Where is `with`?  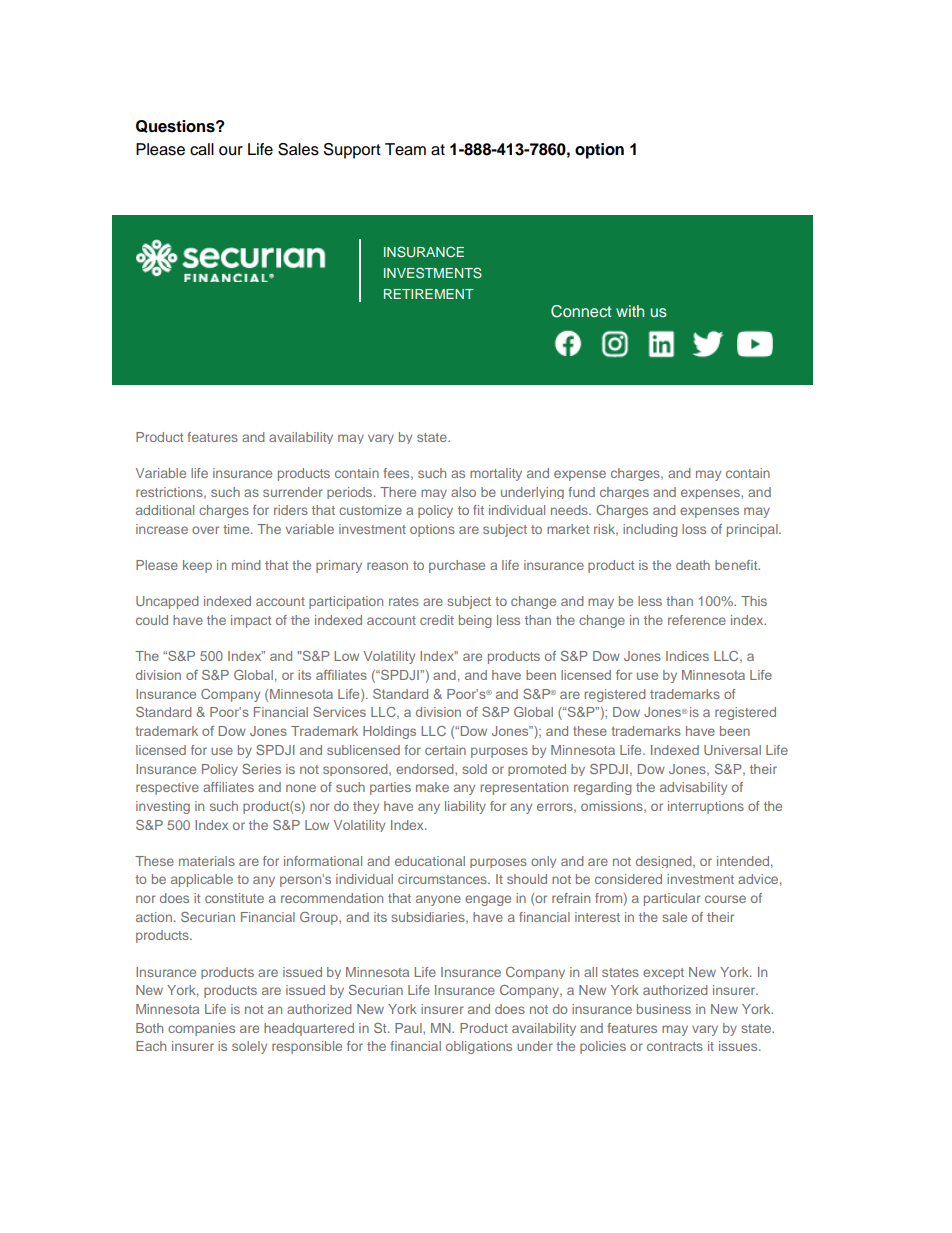
with is located at coordinates (630, 311).
